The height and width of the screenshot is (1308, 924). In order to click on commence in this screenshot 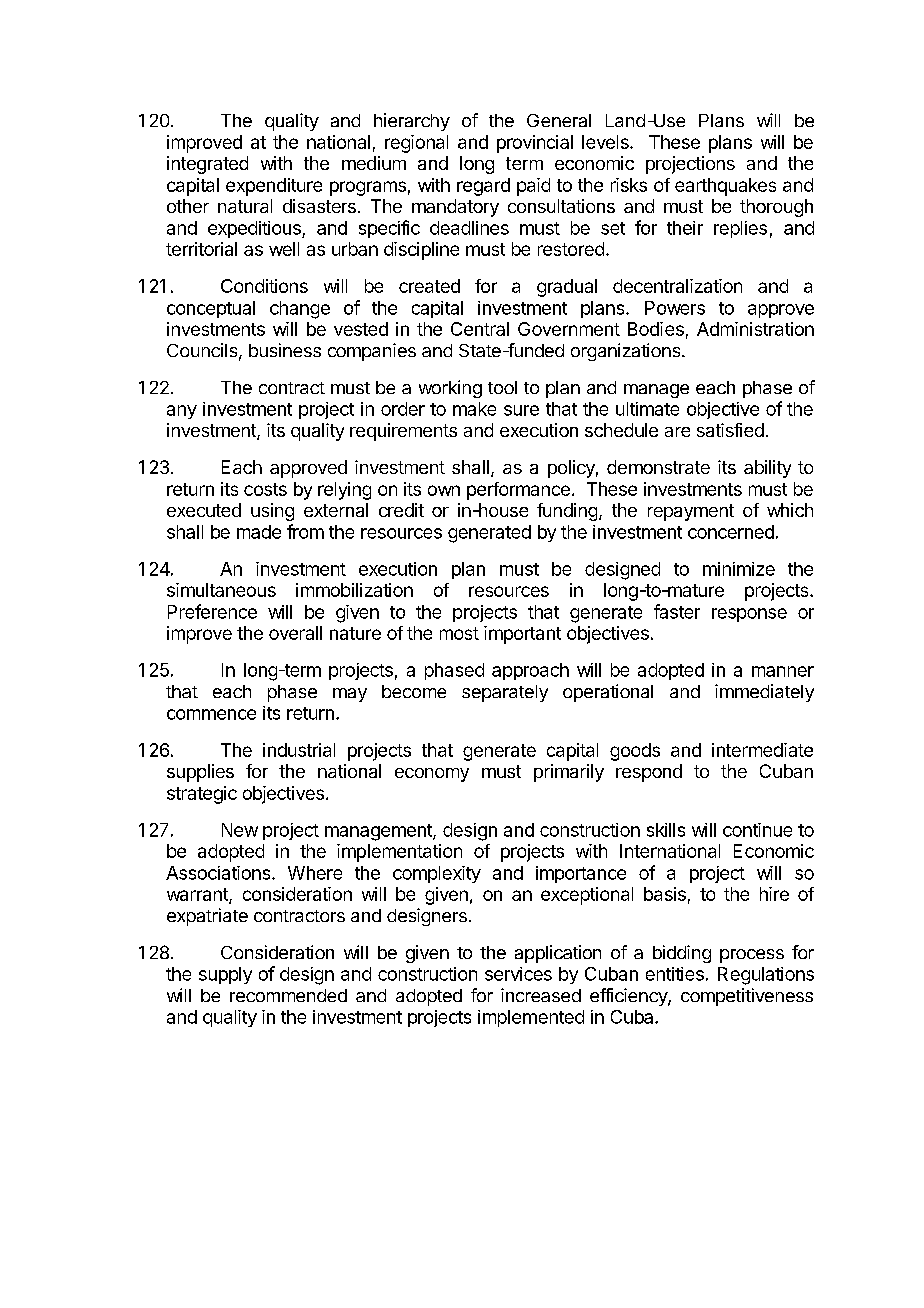, I will do `click(211, 714)`.
